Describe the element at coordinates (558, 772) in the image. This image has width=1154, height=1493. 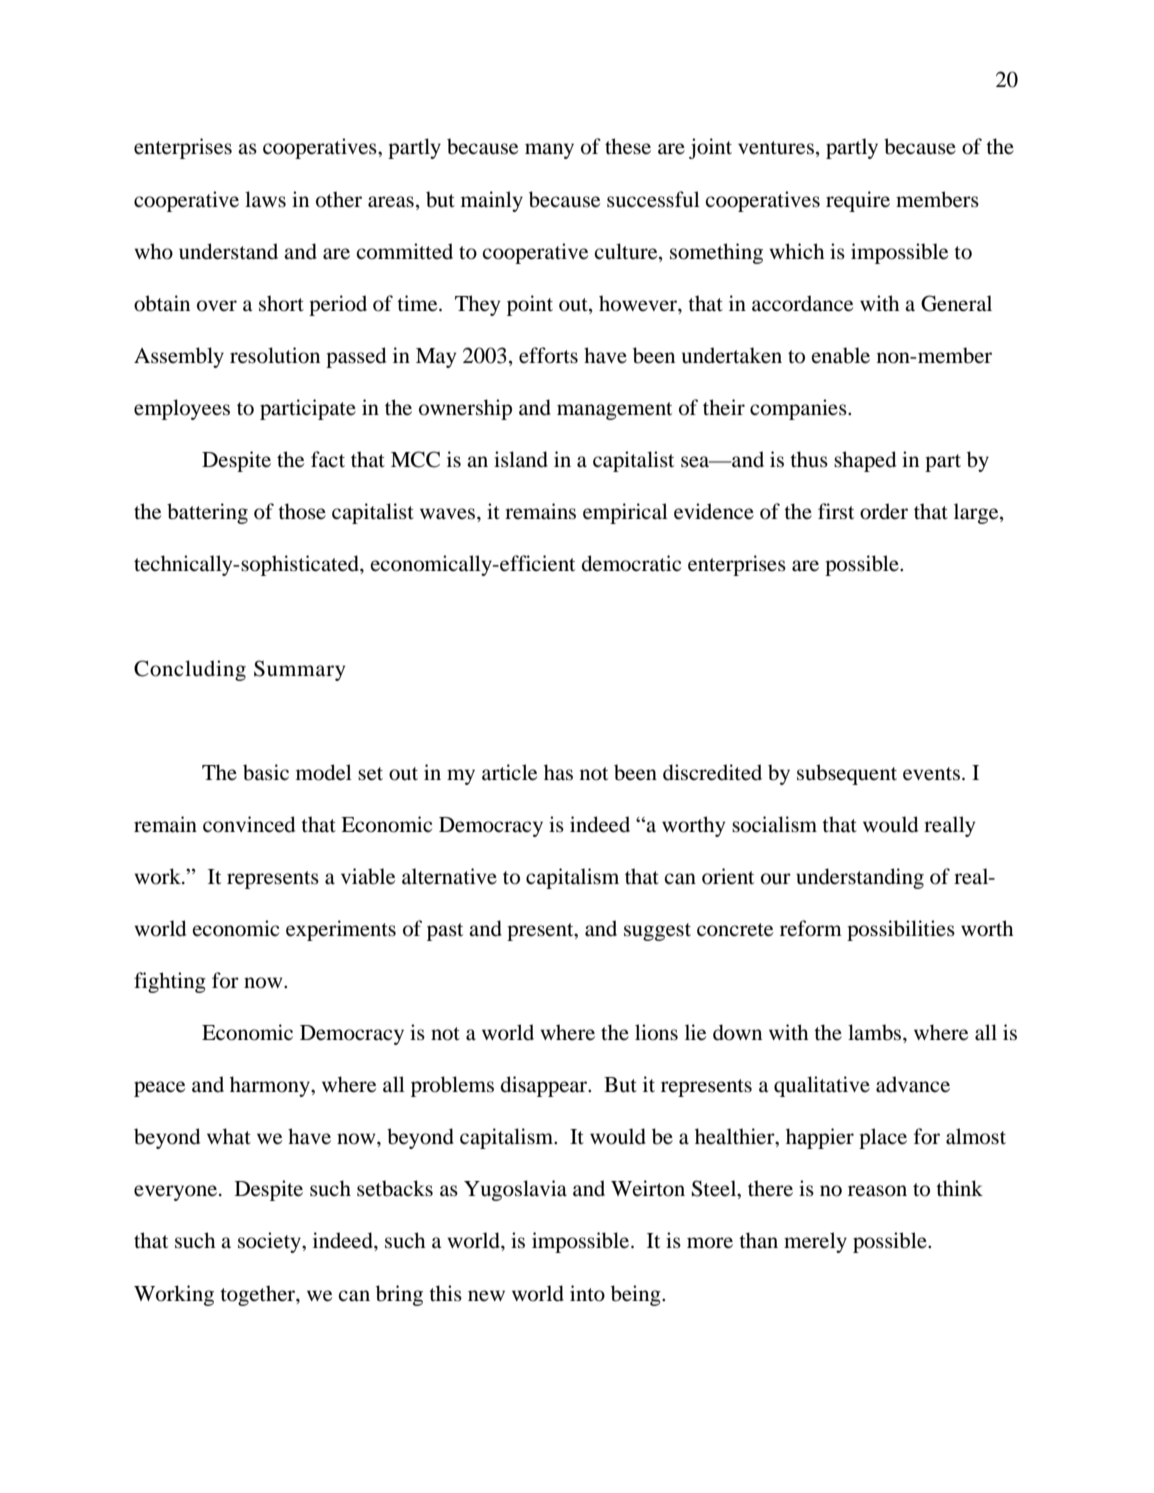
I see `has` at that location.
